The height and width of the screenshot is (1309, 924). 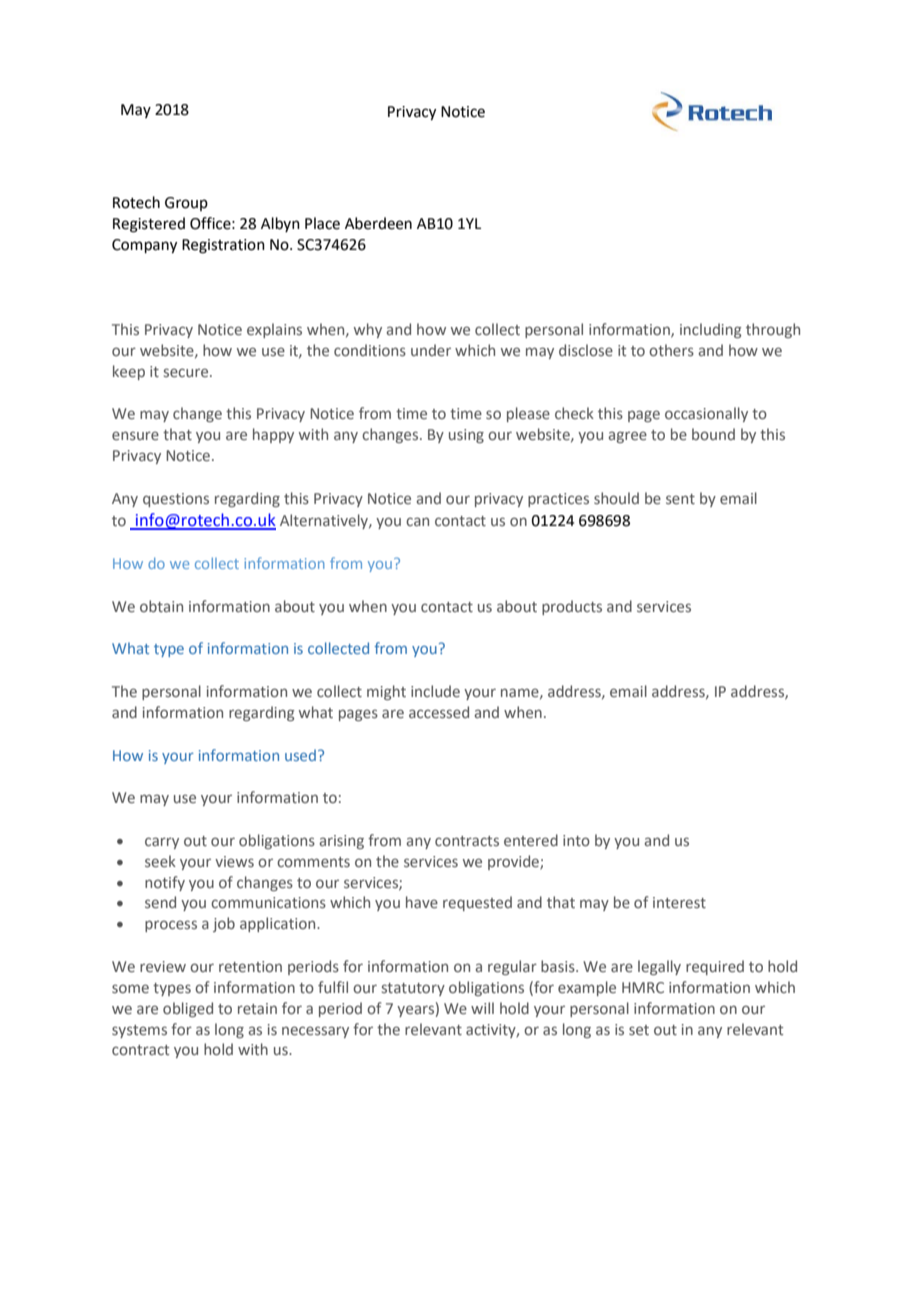 I want to click on happy, so click(x=273, y=435).
